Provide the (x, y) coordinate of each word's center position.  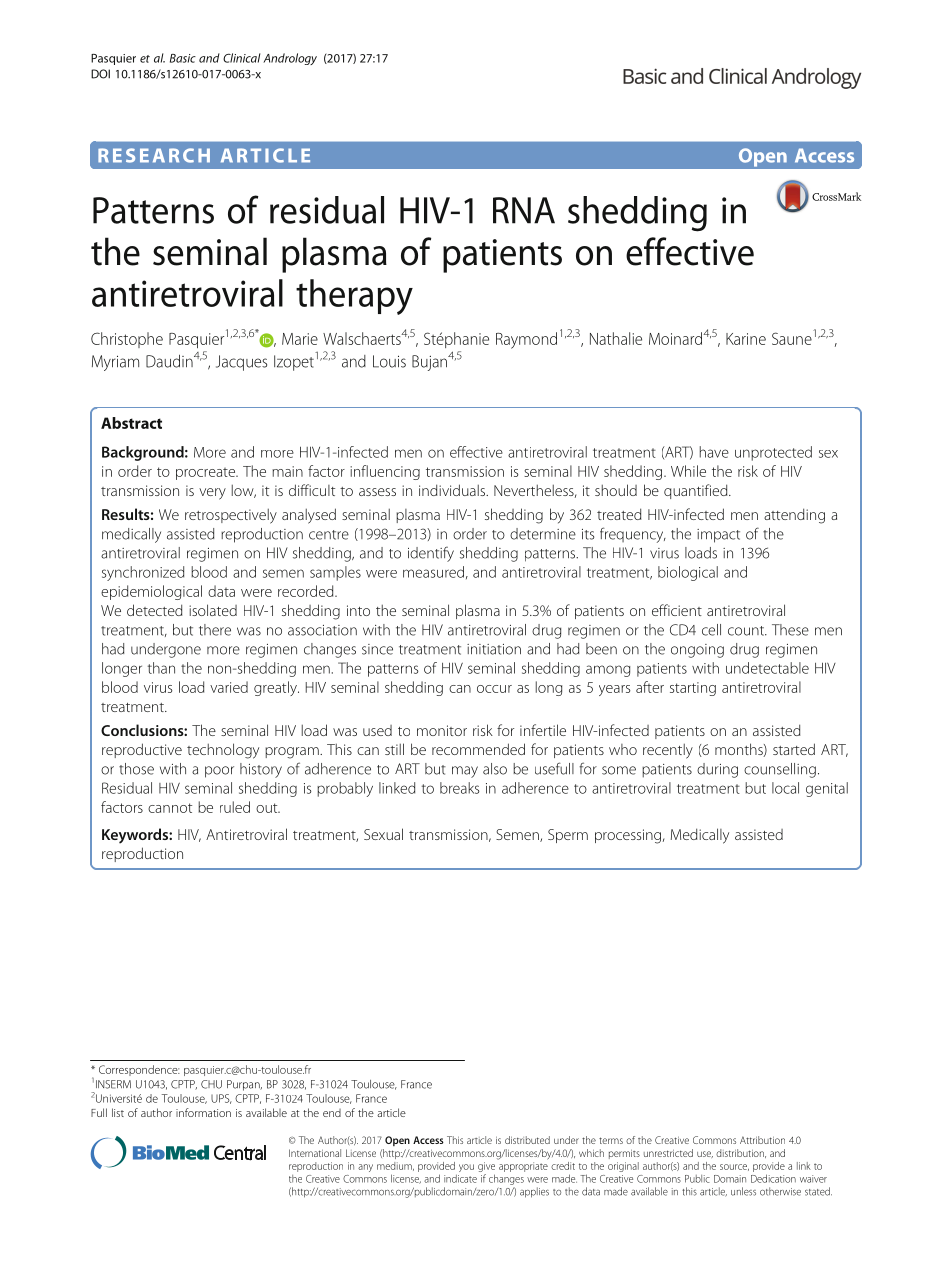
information (203, 1112)
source (734, 1167)
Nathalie (616, 338)
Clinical (241, 58)
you (466, 1168)
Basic (183, 58)
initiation (494, 649)
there (215, 630)
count (747, 631)
